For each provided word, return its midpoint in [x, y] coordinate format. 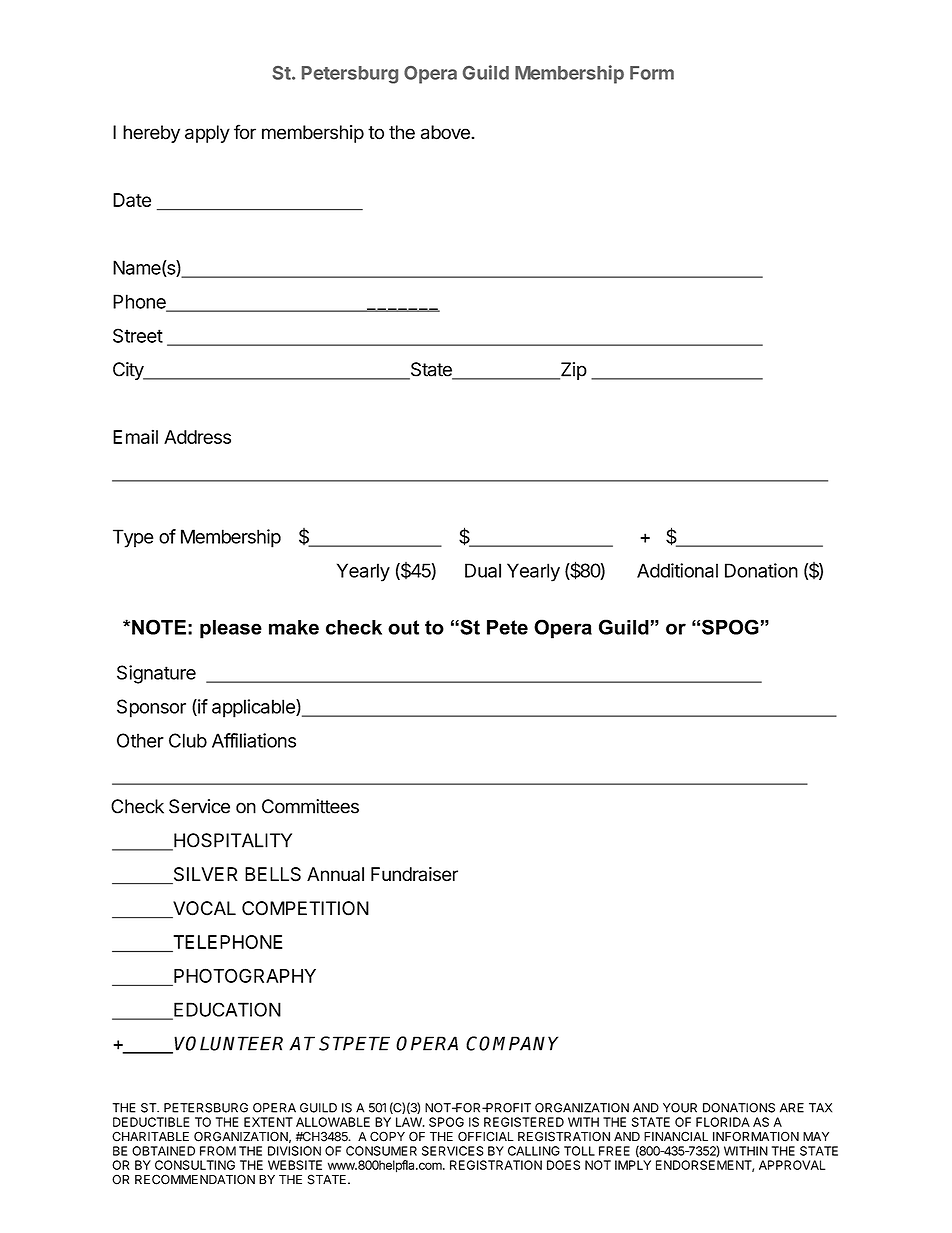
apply [207, 134]
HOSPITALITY [232, 841]
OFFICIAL [486, 1136]
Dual [483, 570]
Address [197, 437]
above [446, 132]
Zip [572, 371]
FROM [218, 1151]
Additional [677, 570]
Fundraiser [414, 874]
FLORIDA [723, 1122]
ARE [792, 1108]
